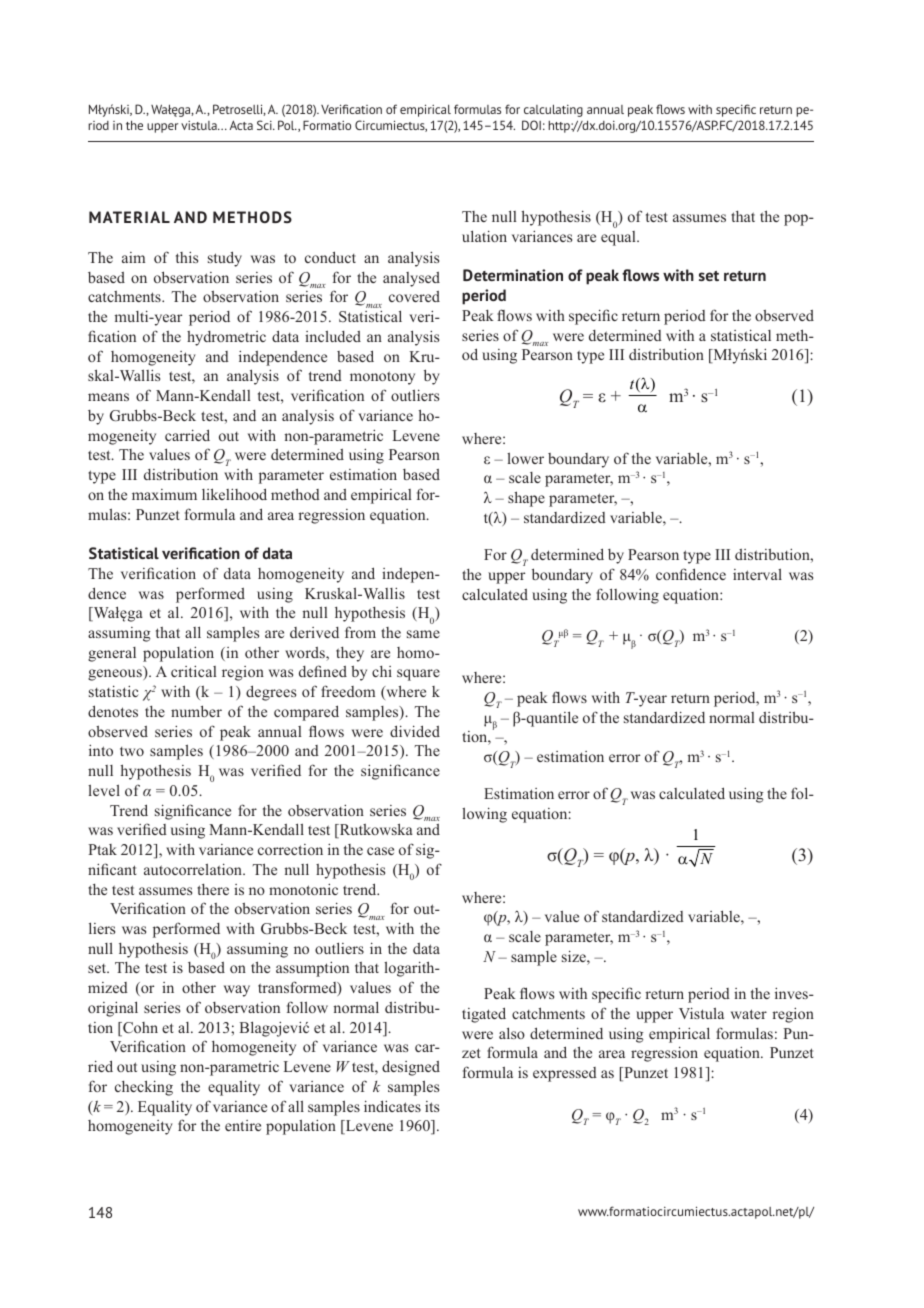 The height and width of the screenshot is (1308, 924). Describe the element at coordinates (423, 634) in the screenshot. I see `same` at that location.
